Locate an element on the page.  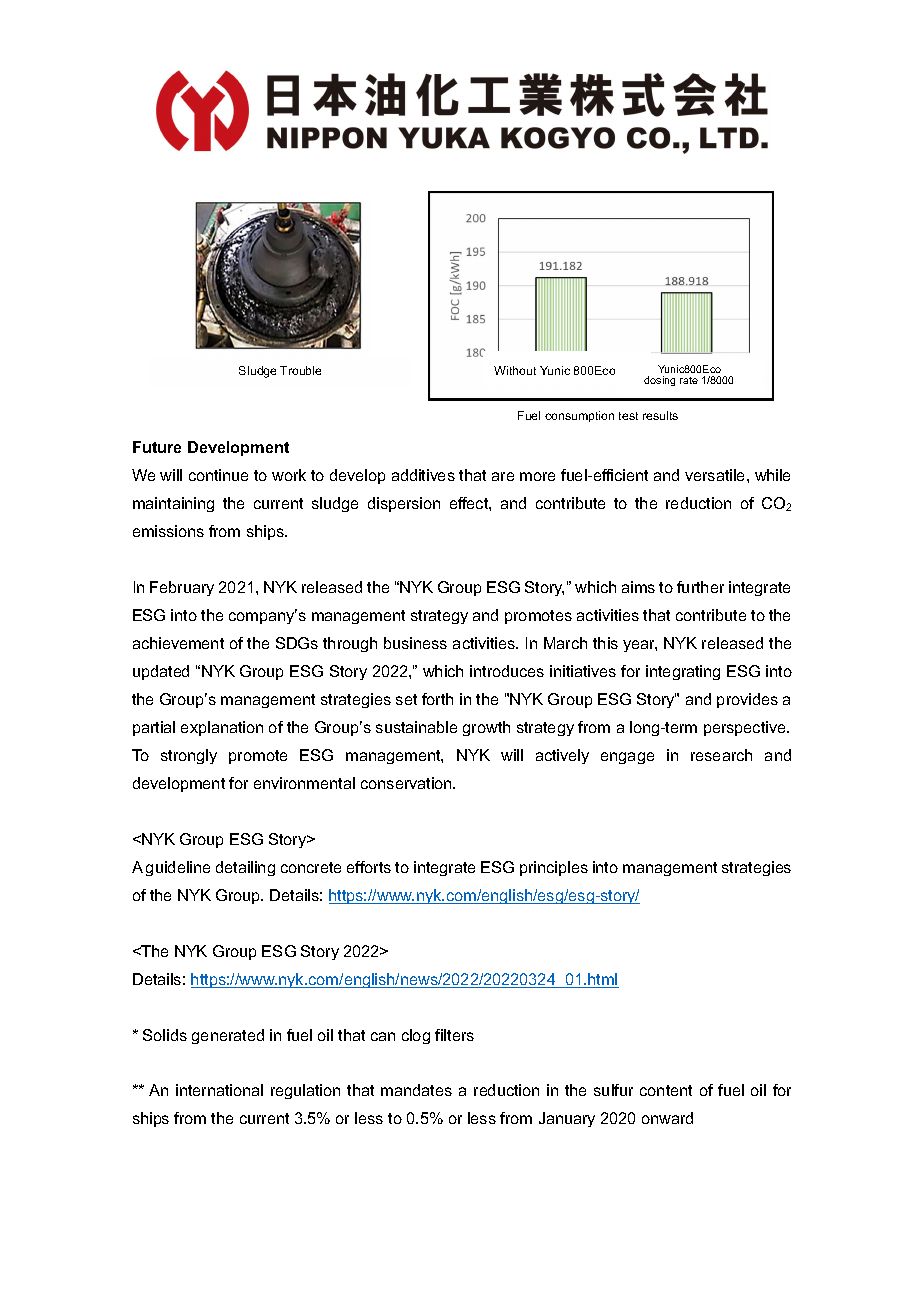
international is located at coordinates (219, 1090).
